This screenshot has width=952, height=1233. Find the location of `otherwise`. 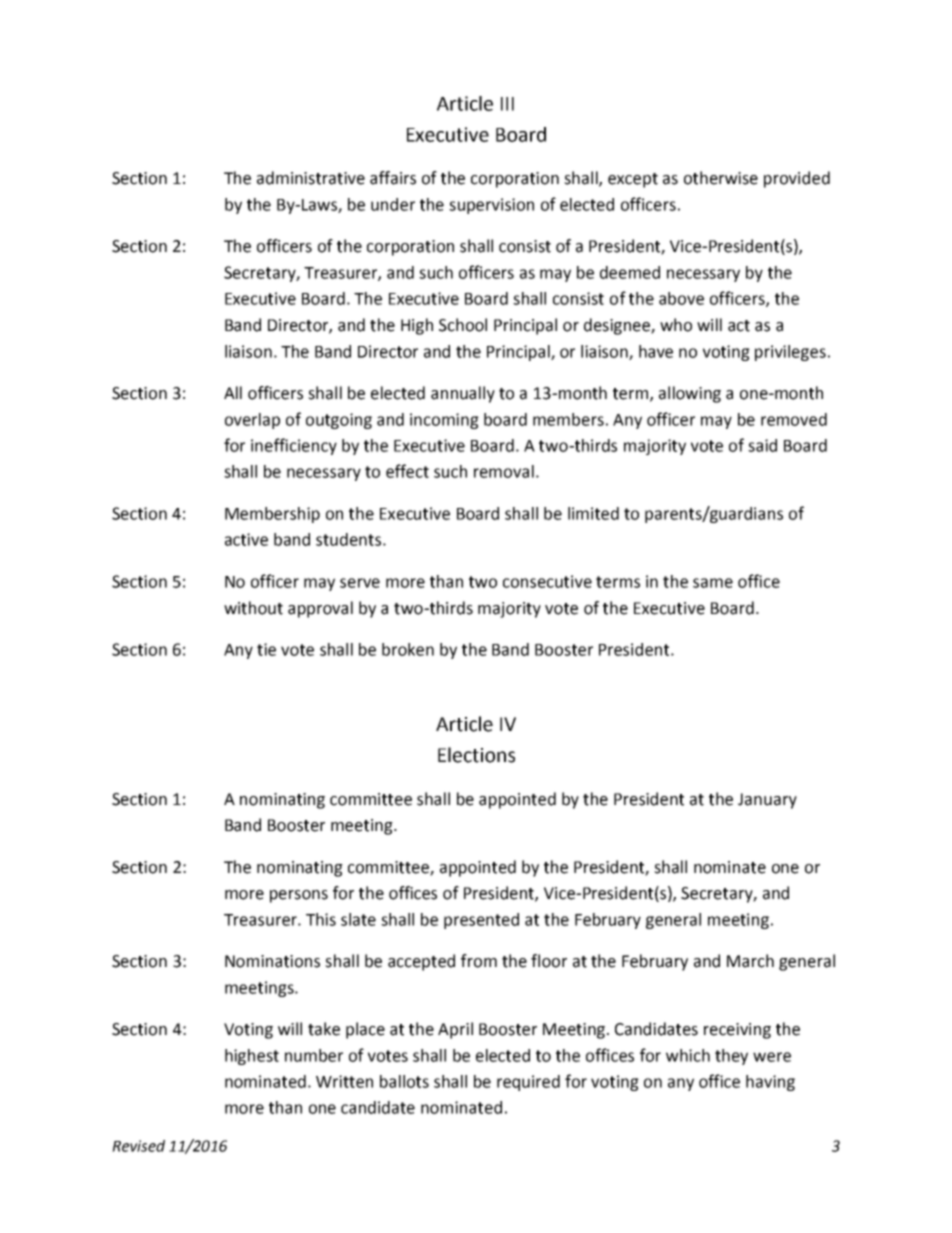

otherwise is located at coordinates (721, 178).
